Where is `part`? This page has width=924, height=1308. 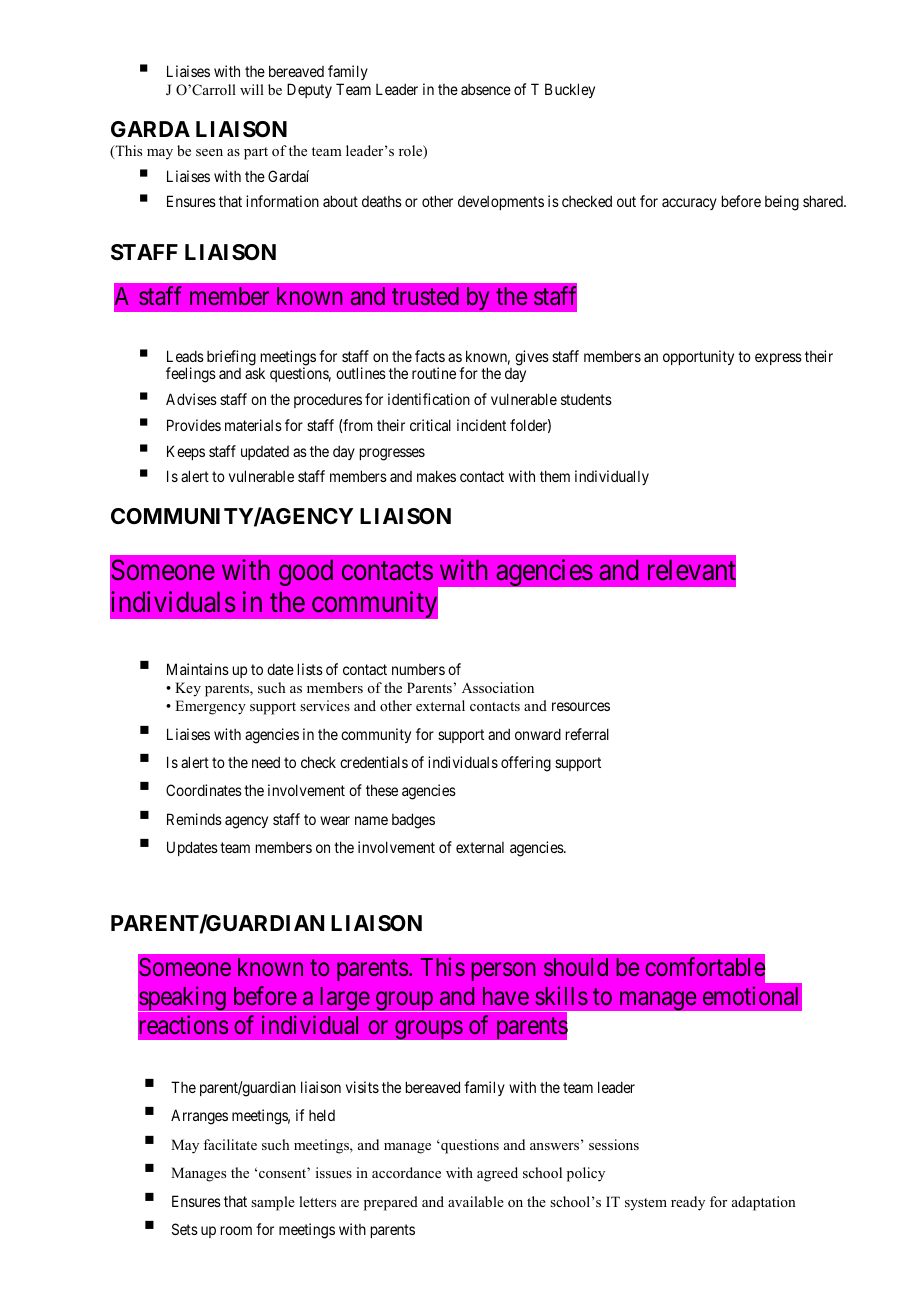 part is located at coordinates (256, 153).
